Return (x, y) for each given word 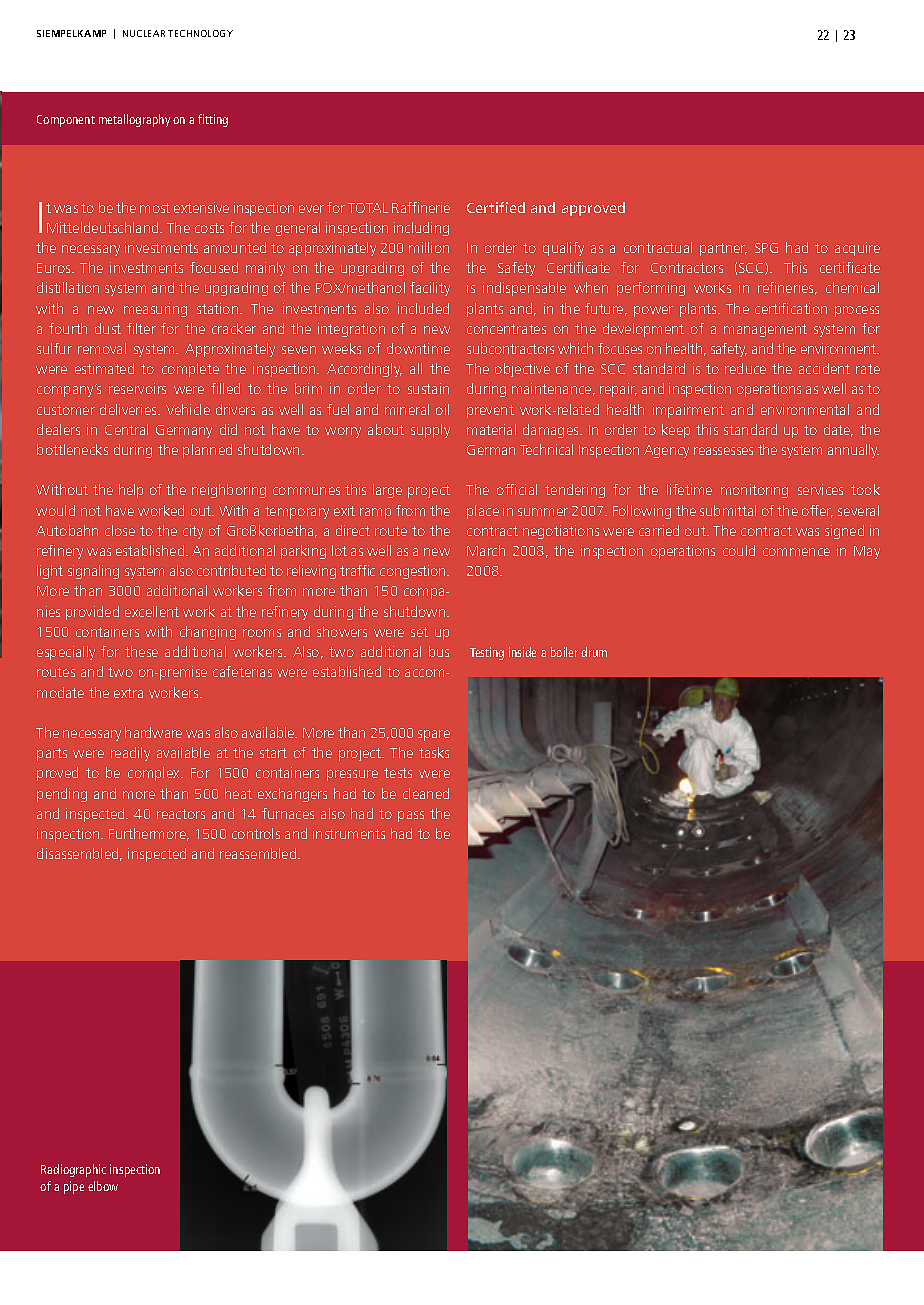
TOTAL (368, 208)
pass (411, 816)
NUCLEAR (144, 33)
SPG (766, 248)
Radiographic (73, 1170)
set (419, 632)
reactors (181, 814)
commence (796, 552)
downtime (418, 348)
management (765, 330)
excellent (152, 611)
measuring (155, 310)
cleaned (426, 793)
